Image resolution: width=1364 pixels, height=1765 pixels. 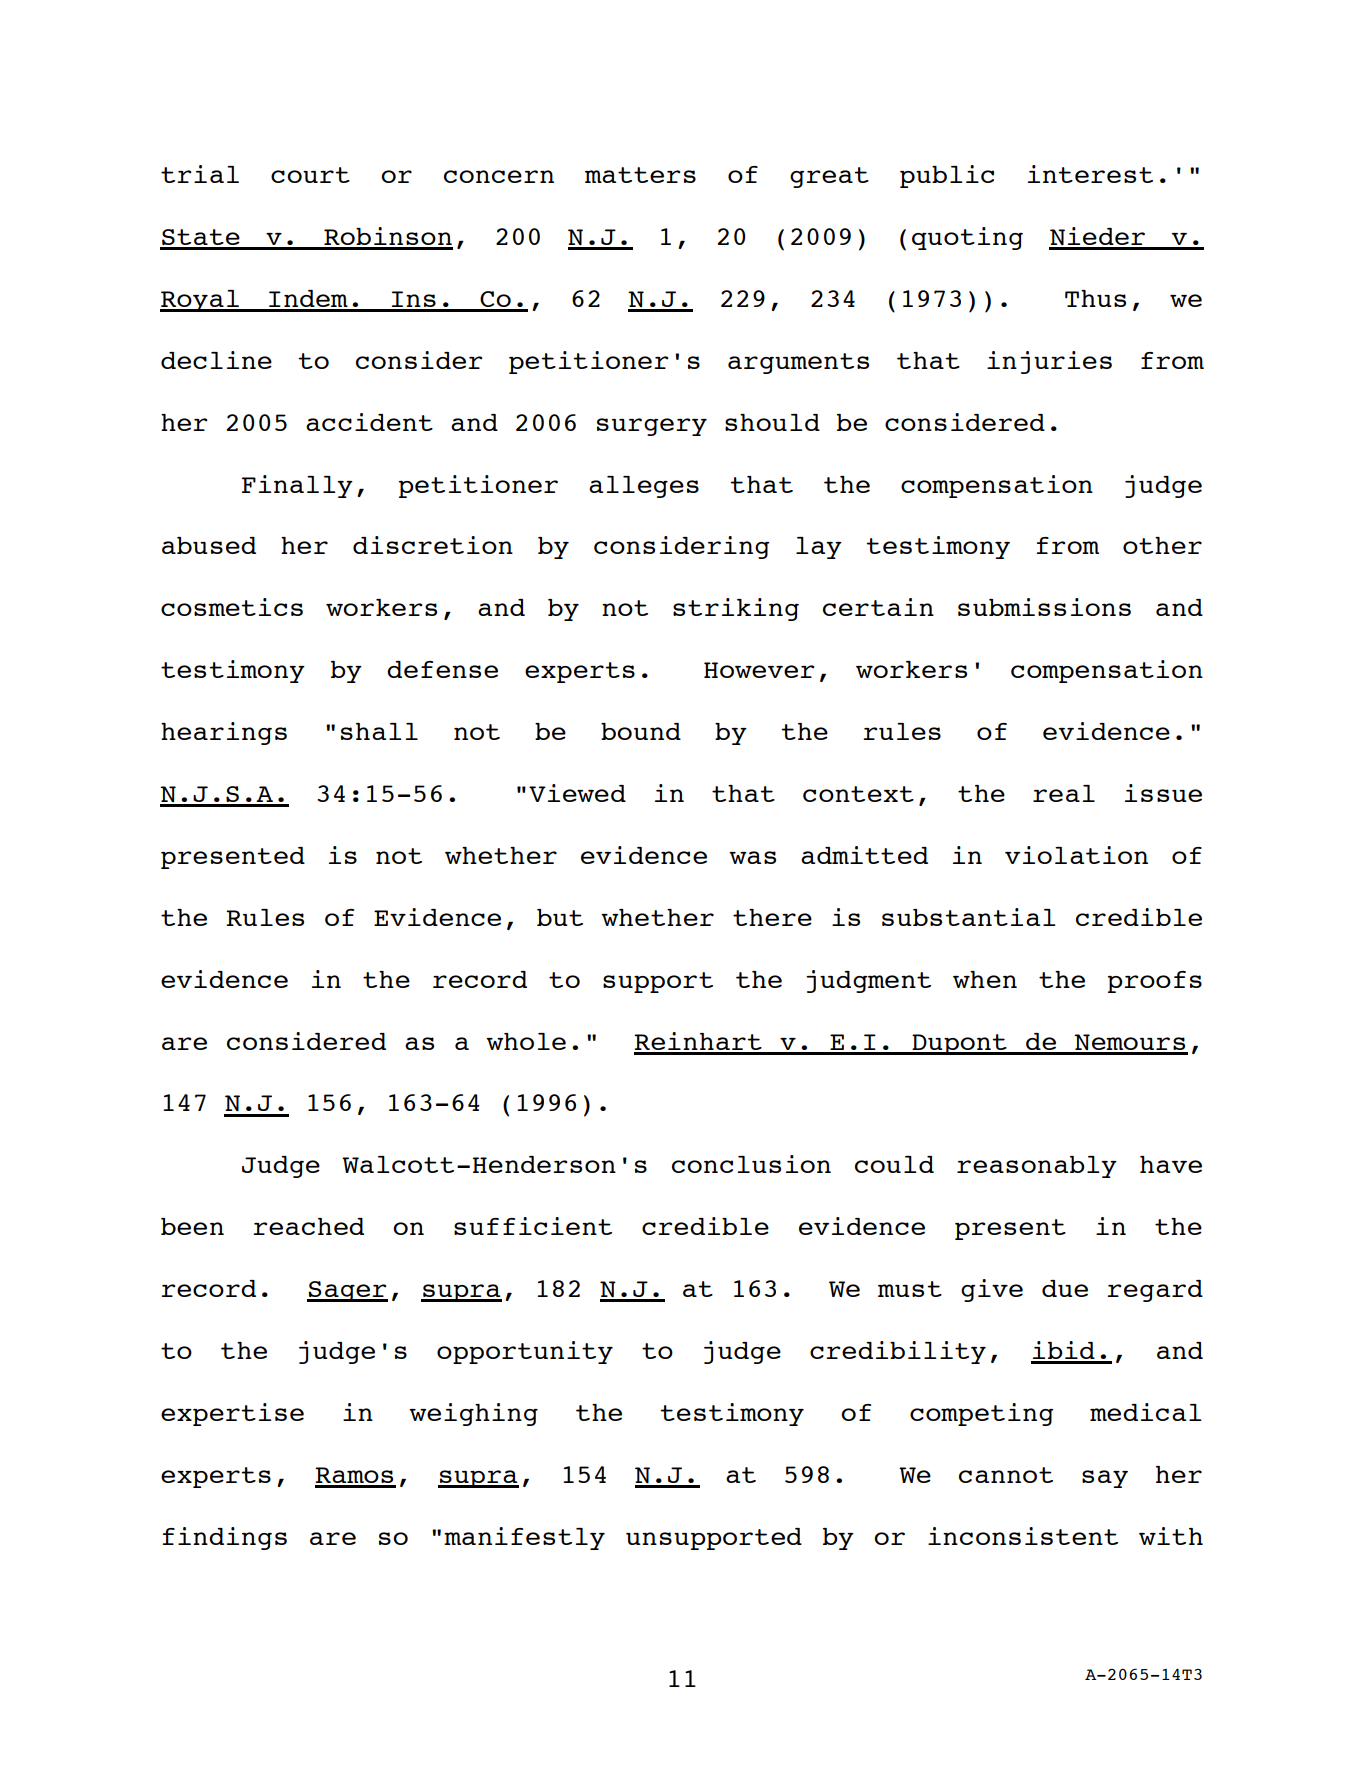 What do you see at coordinates (1044, 607) in the image?
I see `submissions` at bounding box center [1044, 607].
